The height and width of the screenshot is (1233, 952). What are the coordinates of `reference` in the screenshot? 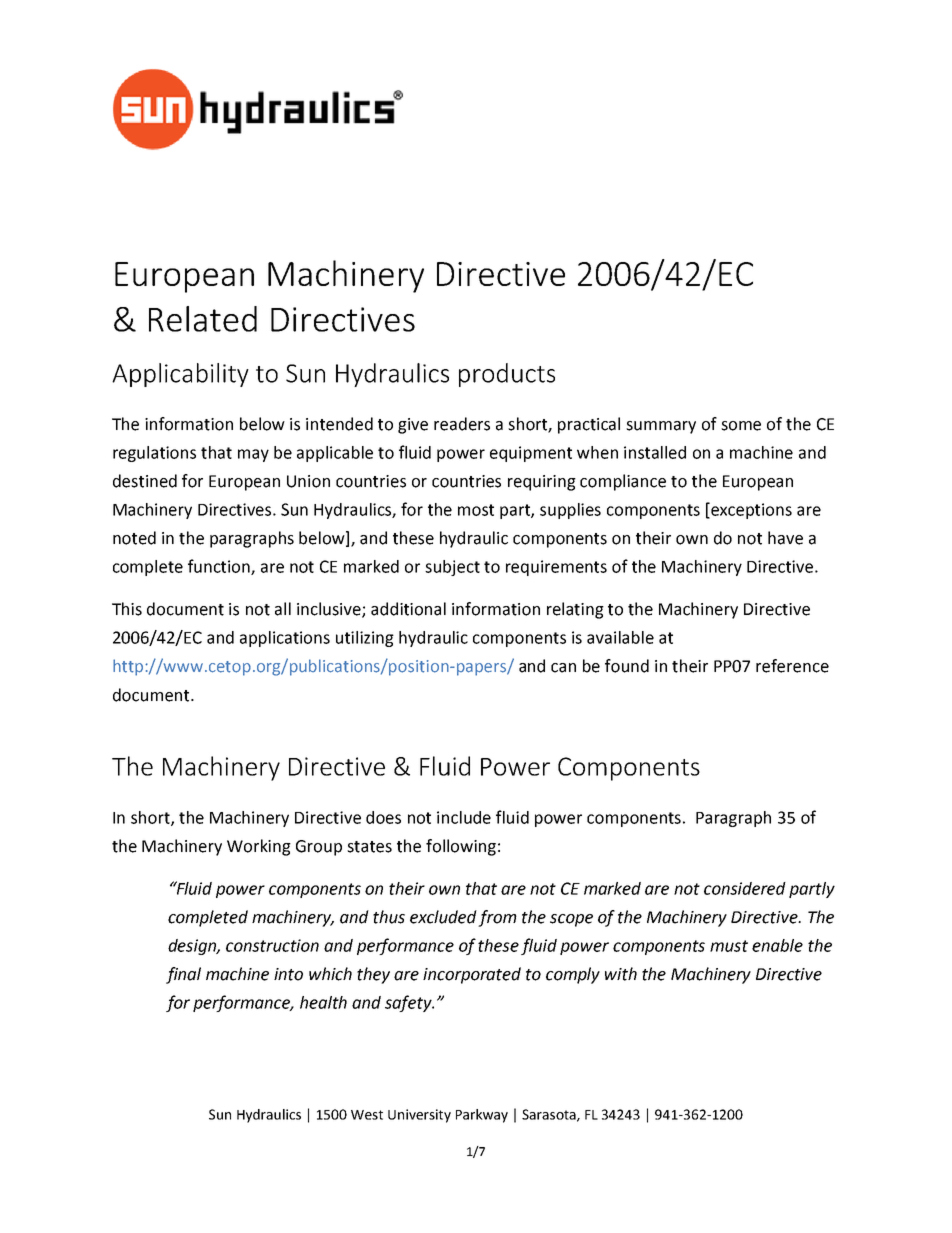 It's located at (792, 666).
